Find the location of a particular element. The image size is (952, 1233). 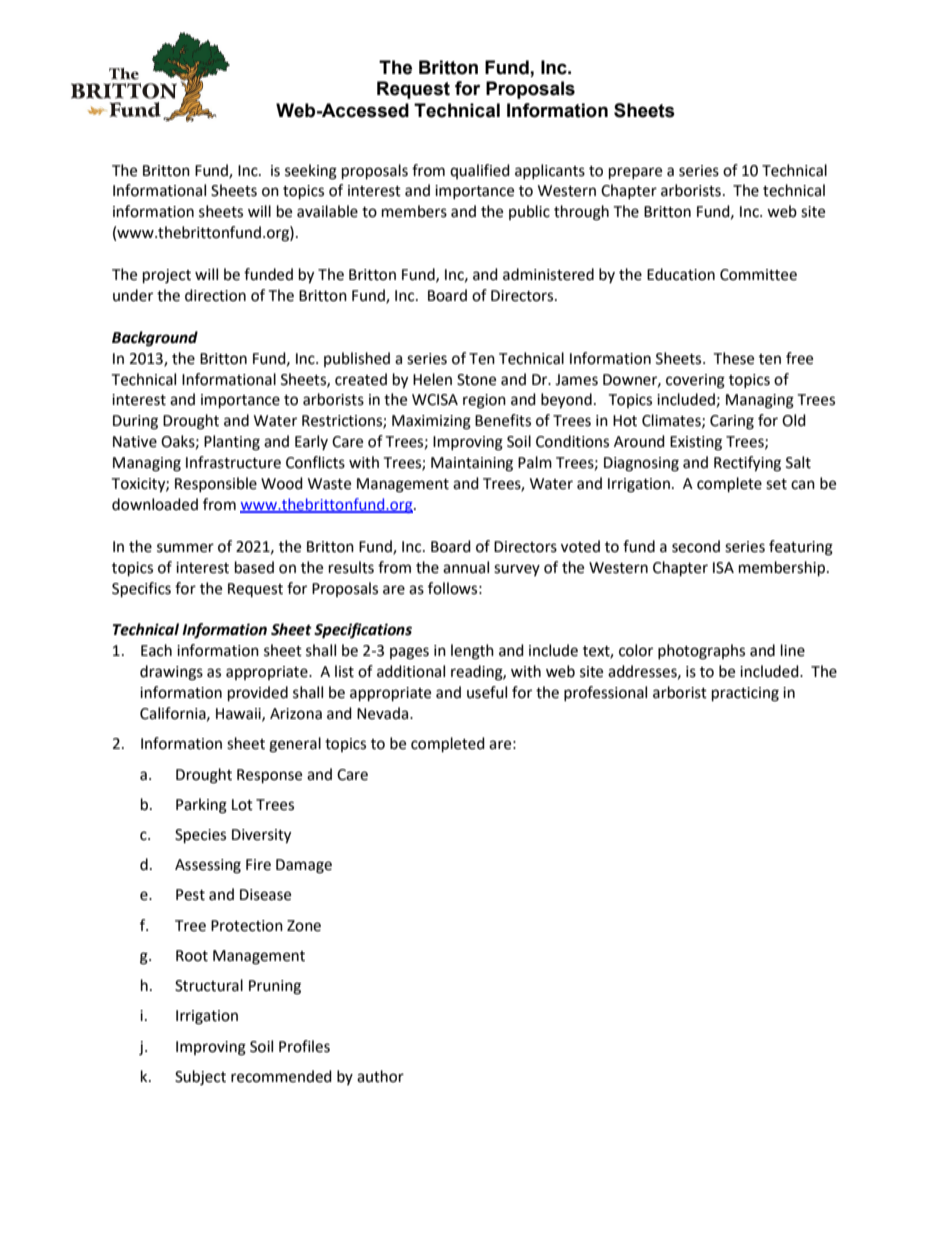

seeking is located at coordinates (311, 172).
